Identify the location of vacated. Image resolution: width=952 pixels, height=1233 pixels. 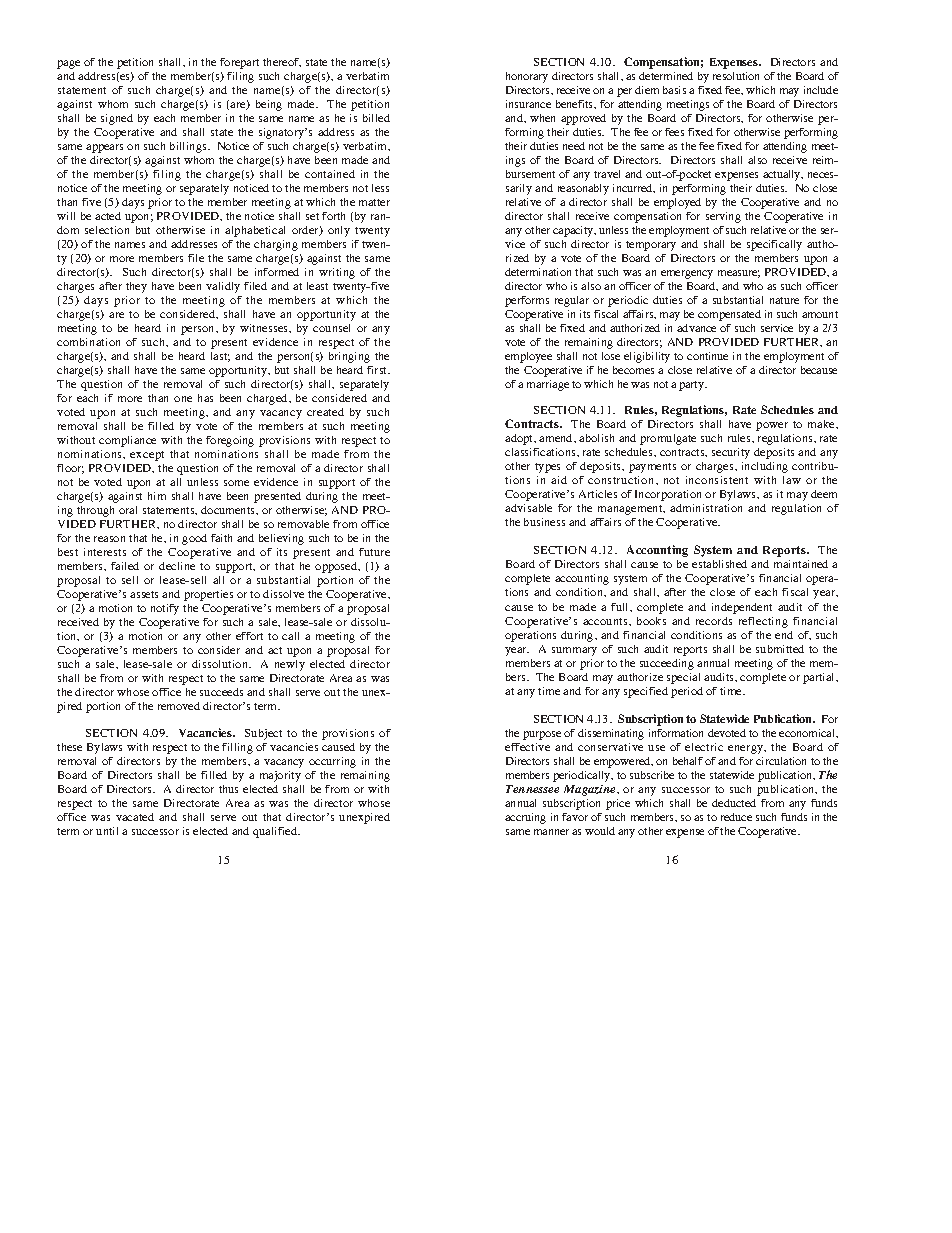
(135, 817).
